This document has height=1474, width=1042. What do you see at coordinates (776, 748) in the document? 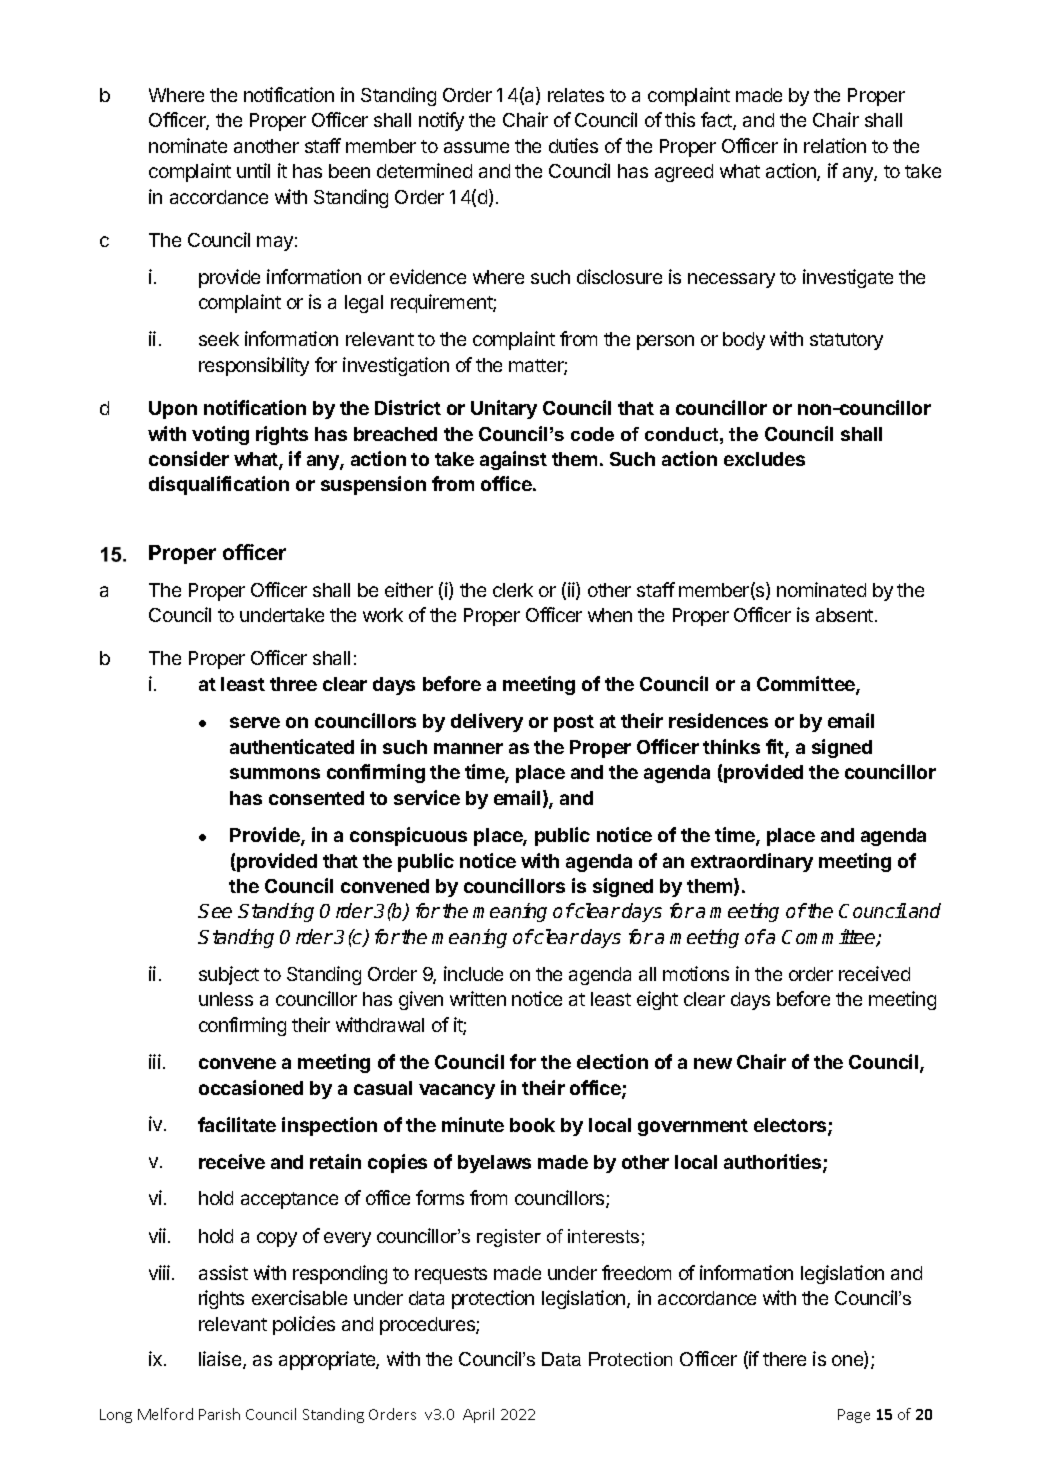
I see `fit` at bounding box center [776, 748].
